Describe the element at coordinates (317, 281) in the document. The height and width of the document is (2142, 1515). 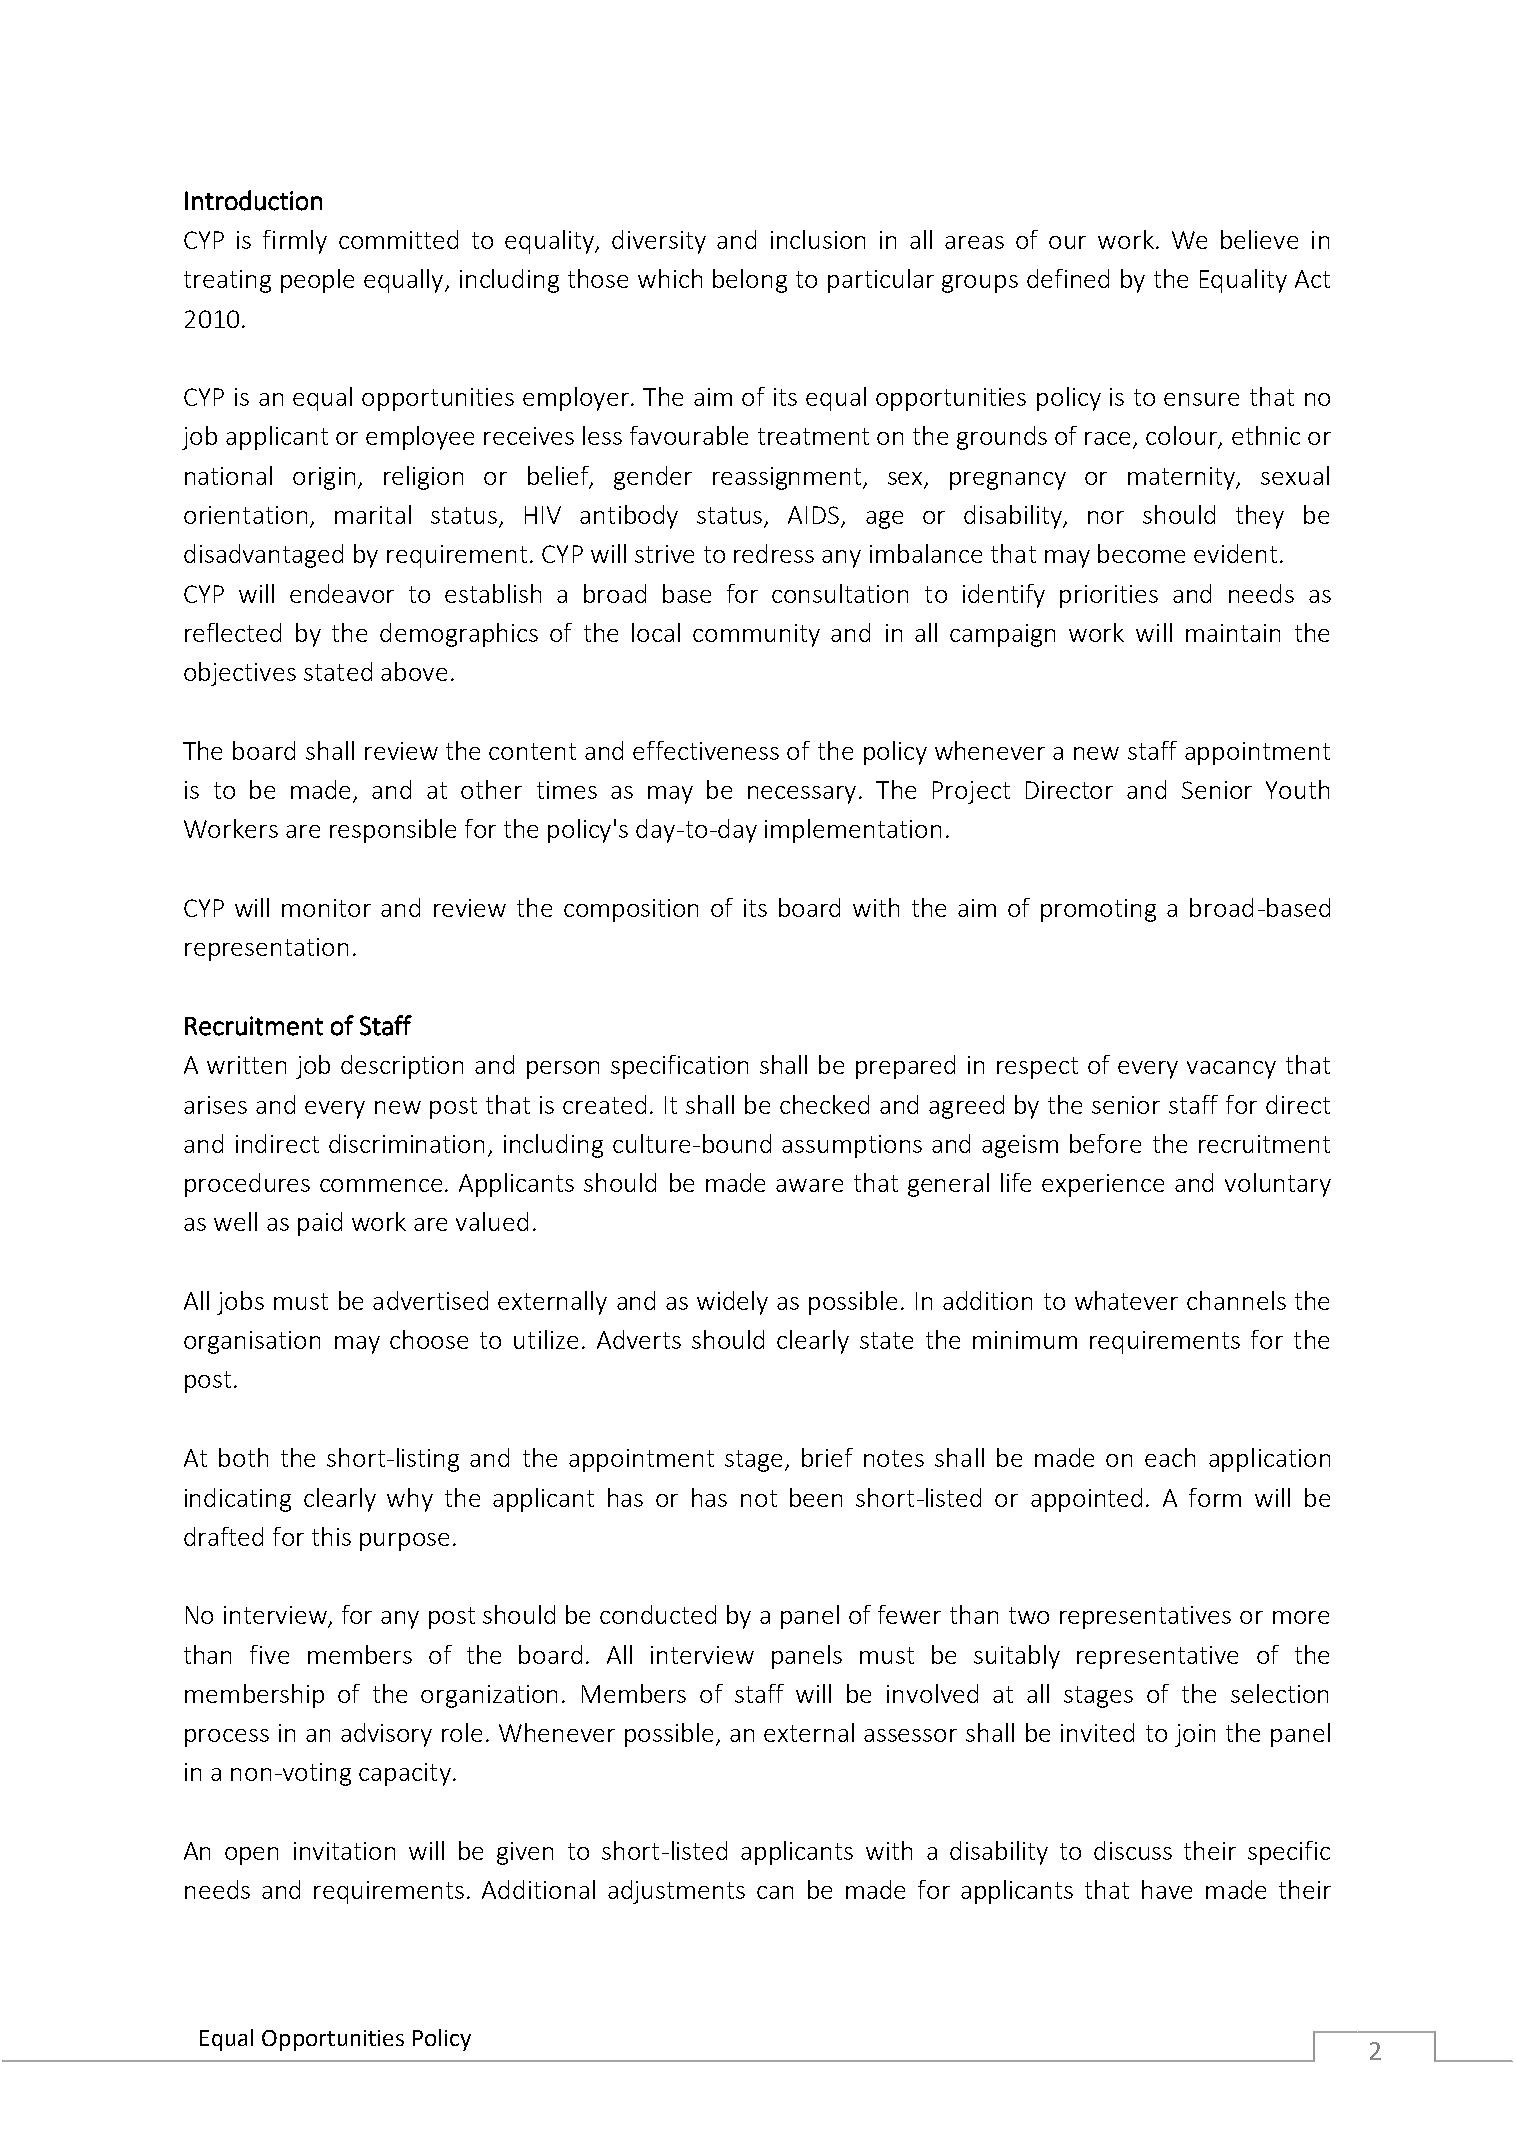
I see `people` at that location.
